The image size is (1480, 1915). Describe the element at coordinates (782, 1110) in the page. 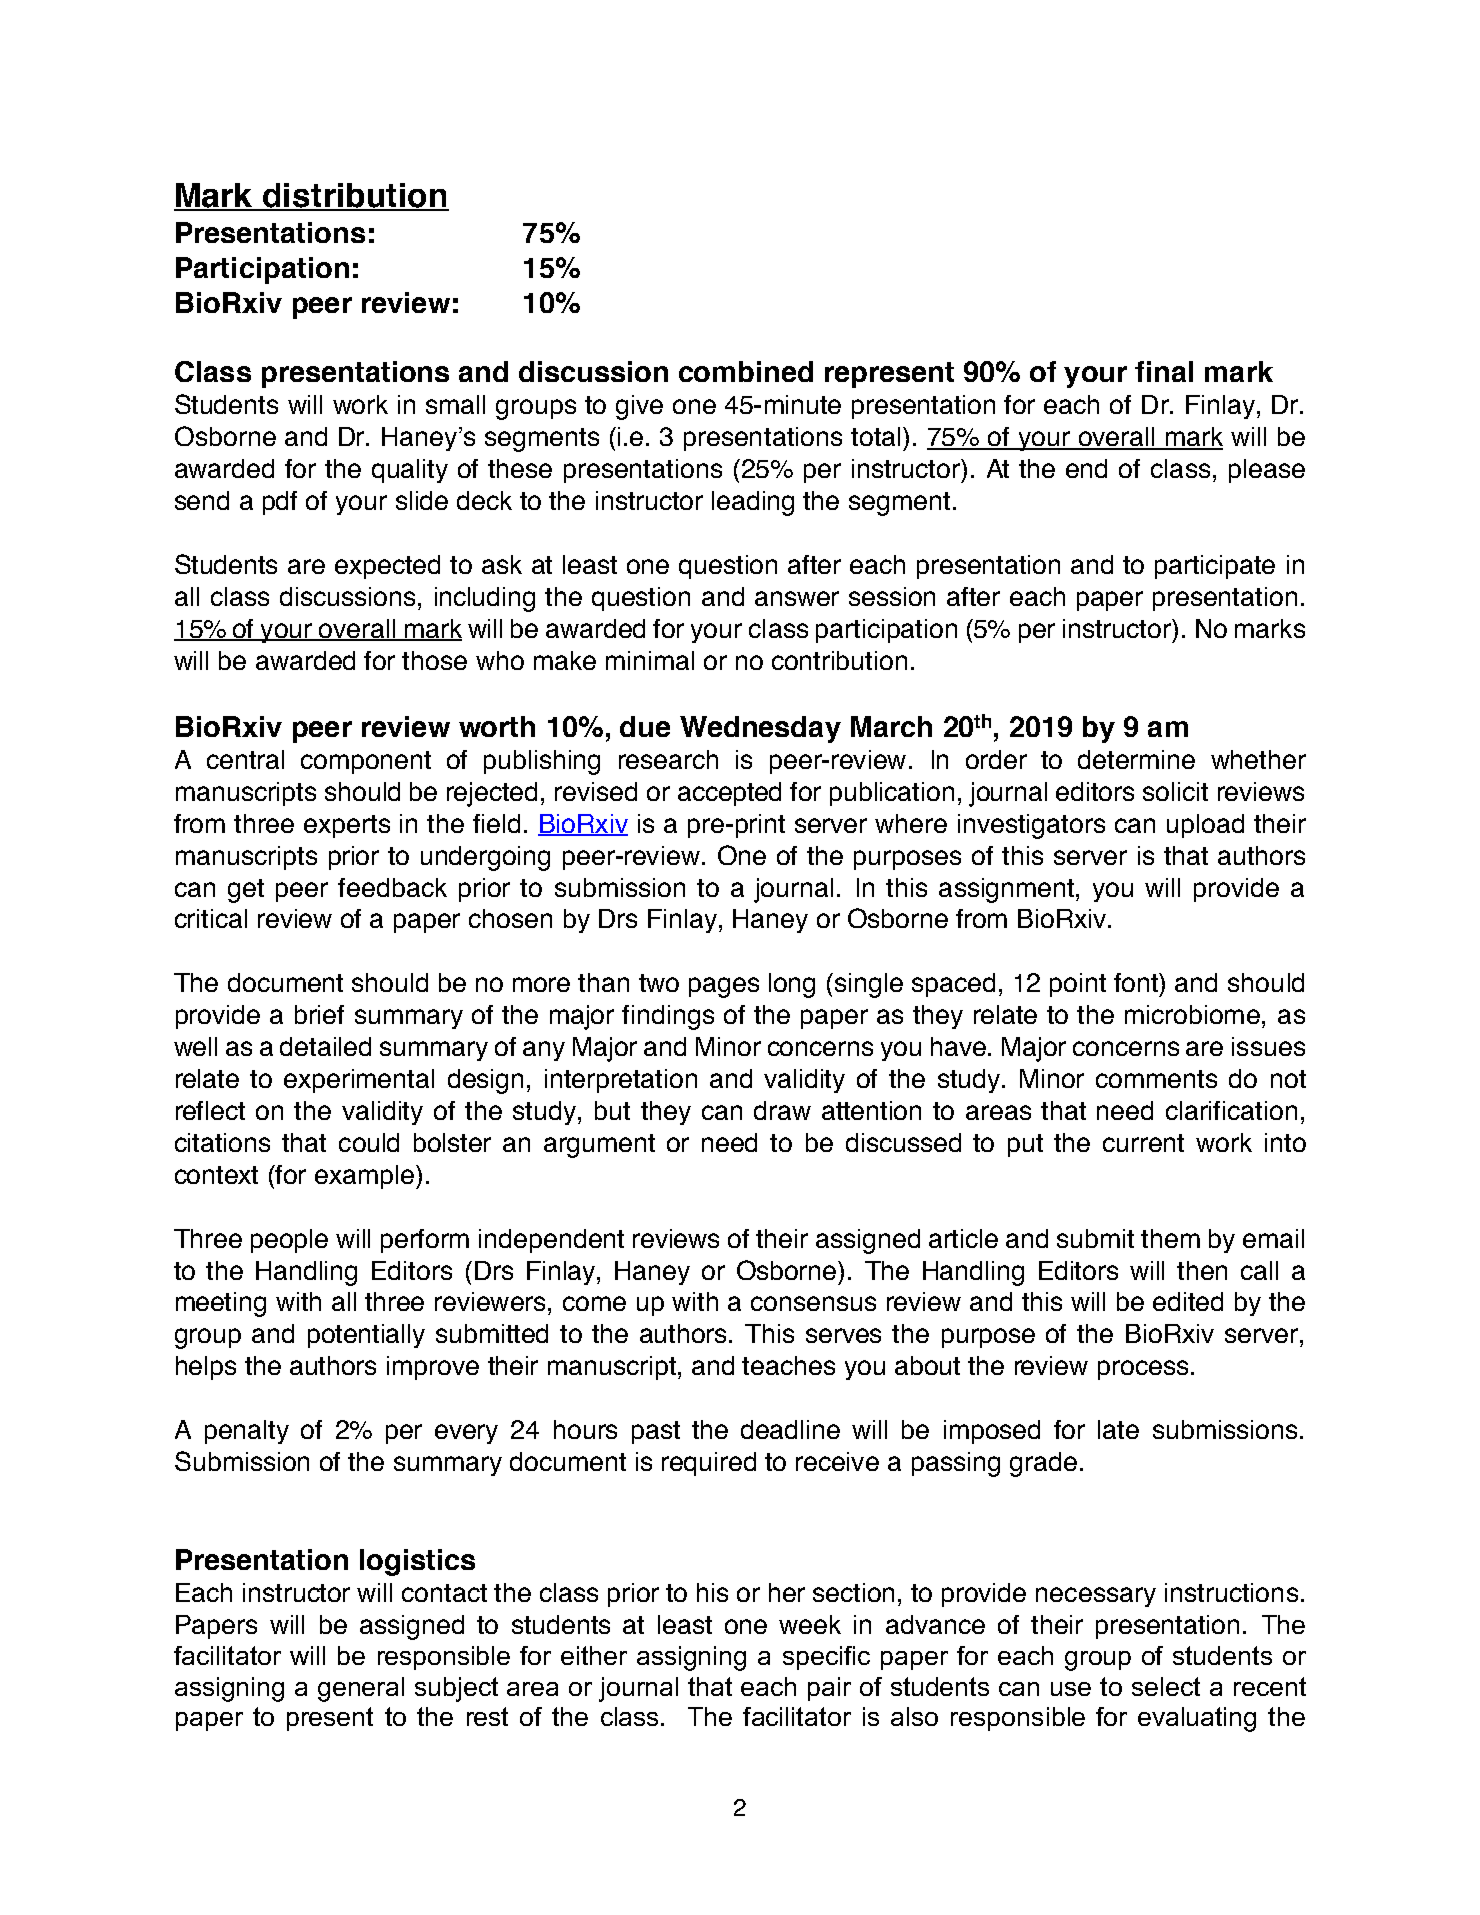

I see `draw` at that location.
